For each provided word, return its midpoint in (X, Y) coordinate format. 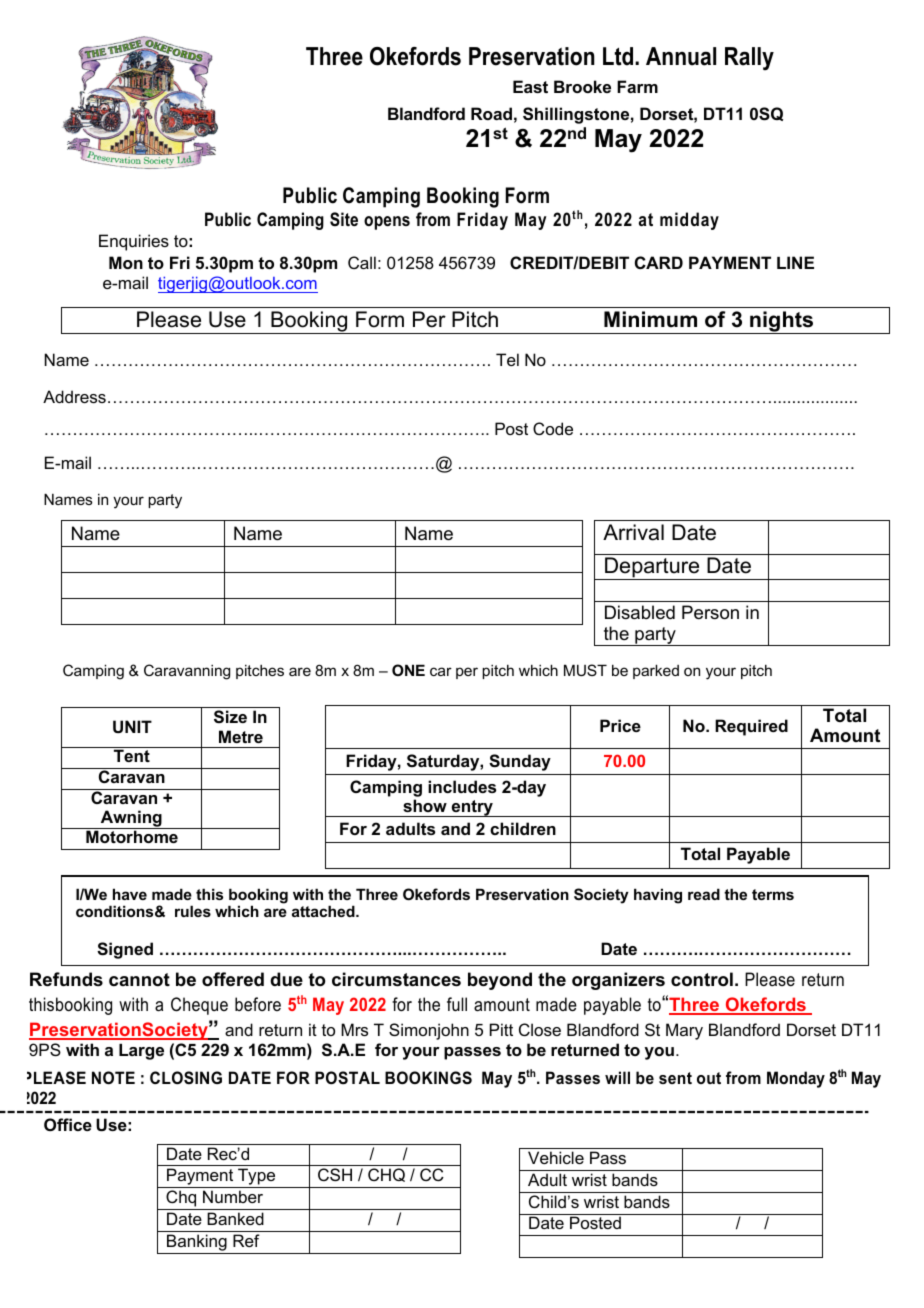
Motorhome (132, 836)
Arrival (633, 532)
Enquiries (134, 242)
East (530, 86)
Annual (681, 56)
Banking (197, 1244)
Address (74, 396)
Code (553, 428)
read (704, 894)
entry (472, 808)
